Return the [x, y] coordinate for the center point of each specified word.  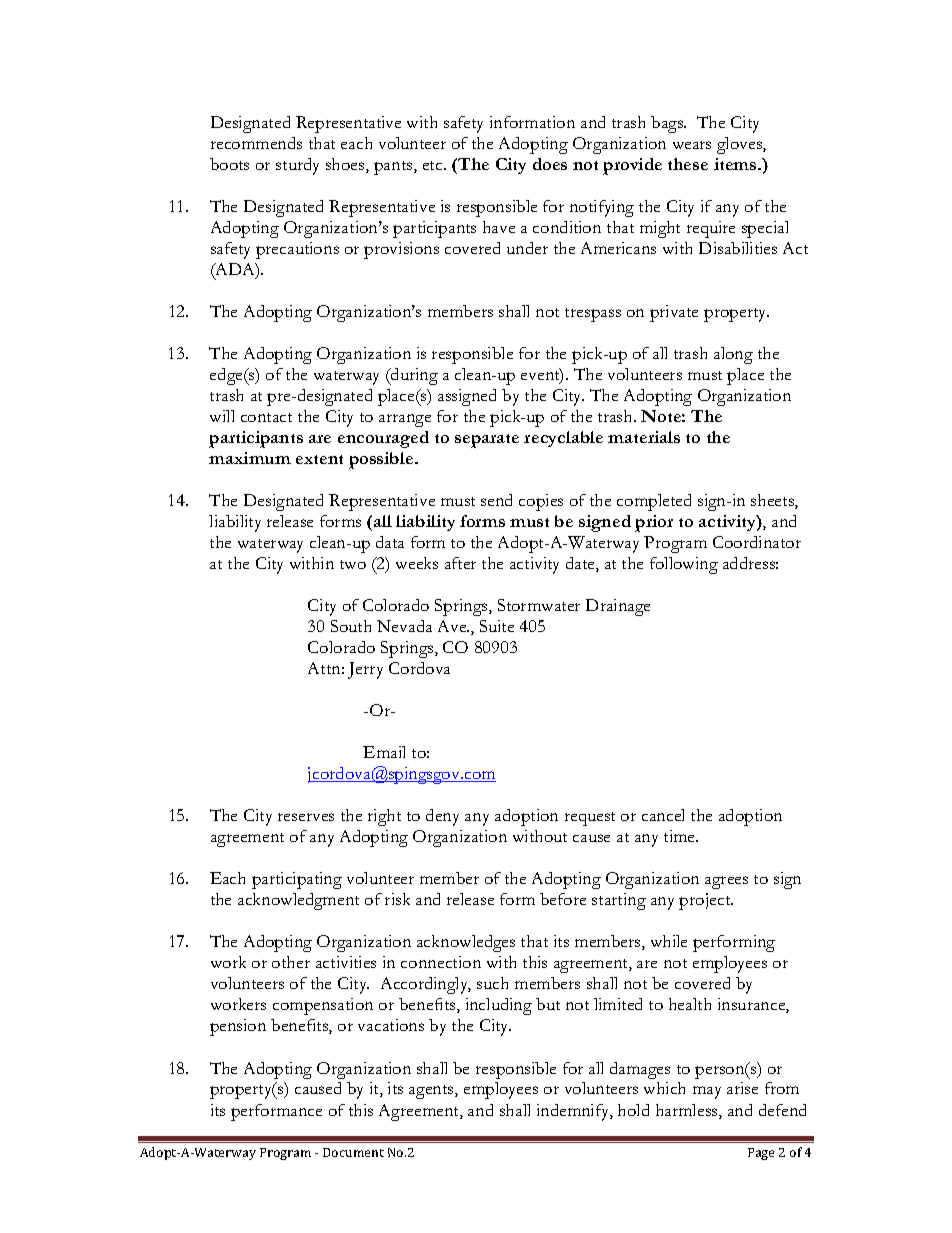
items [736, 164]
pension [238, 1027]
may [707, 1092]
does [550, 164]
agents [432, 1092]
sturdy [297, 166]
